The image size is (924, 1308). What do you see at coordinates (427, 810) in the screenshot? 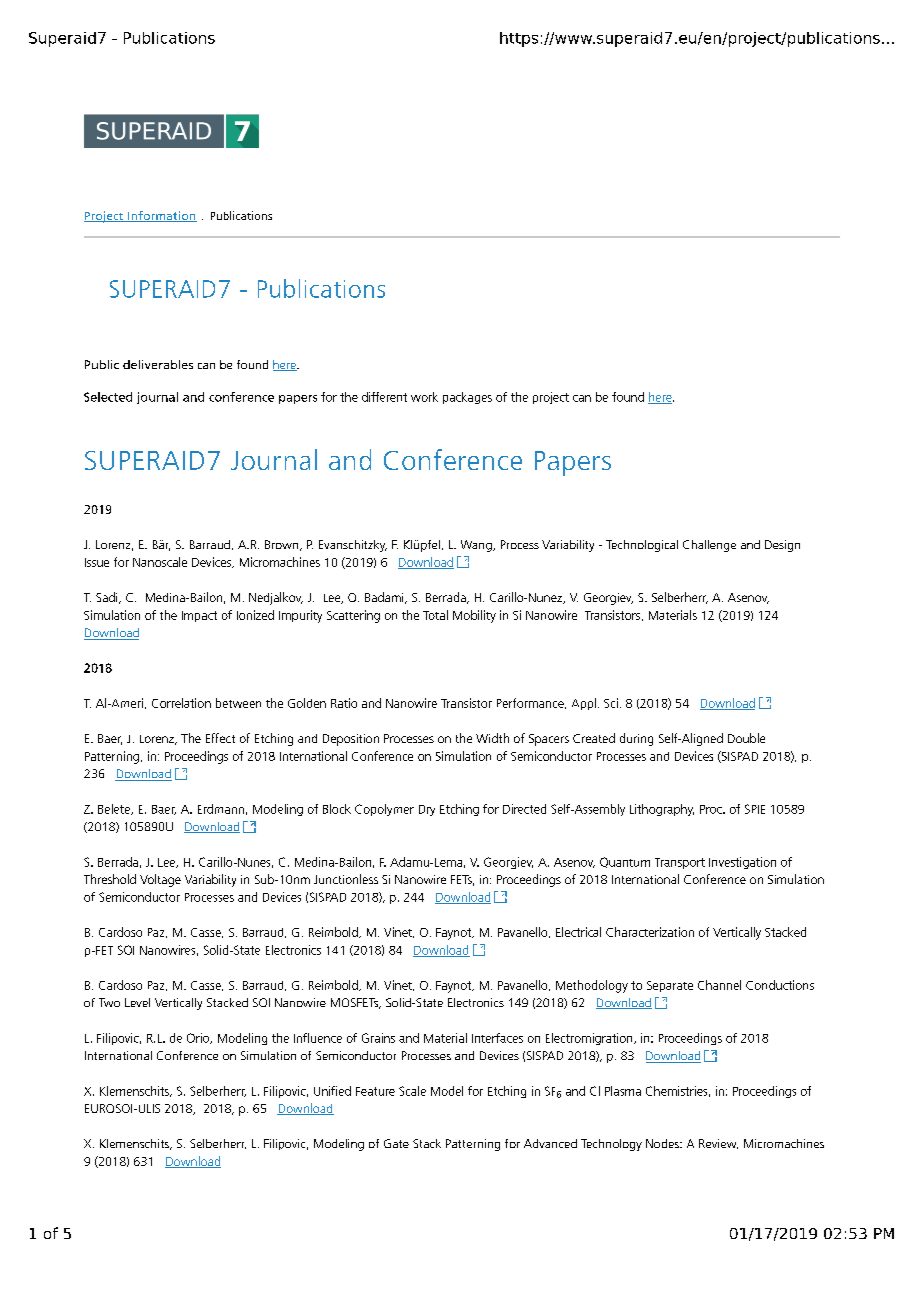
I see `Dry` at bounding box center [427, 810].
